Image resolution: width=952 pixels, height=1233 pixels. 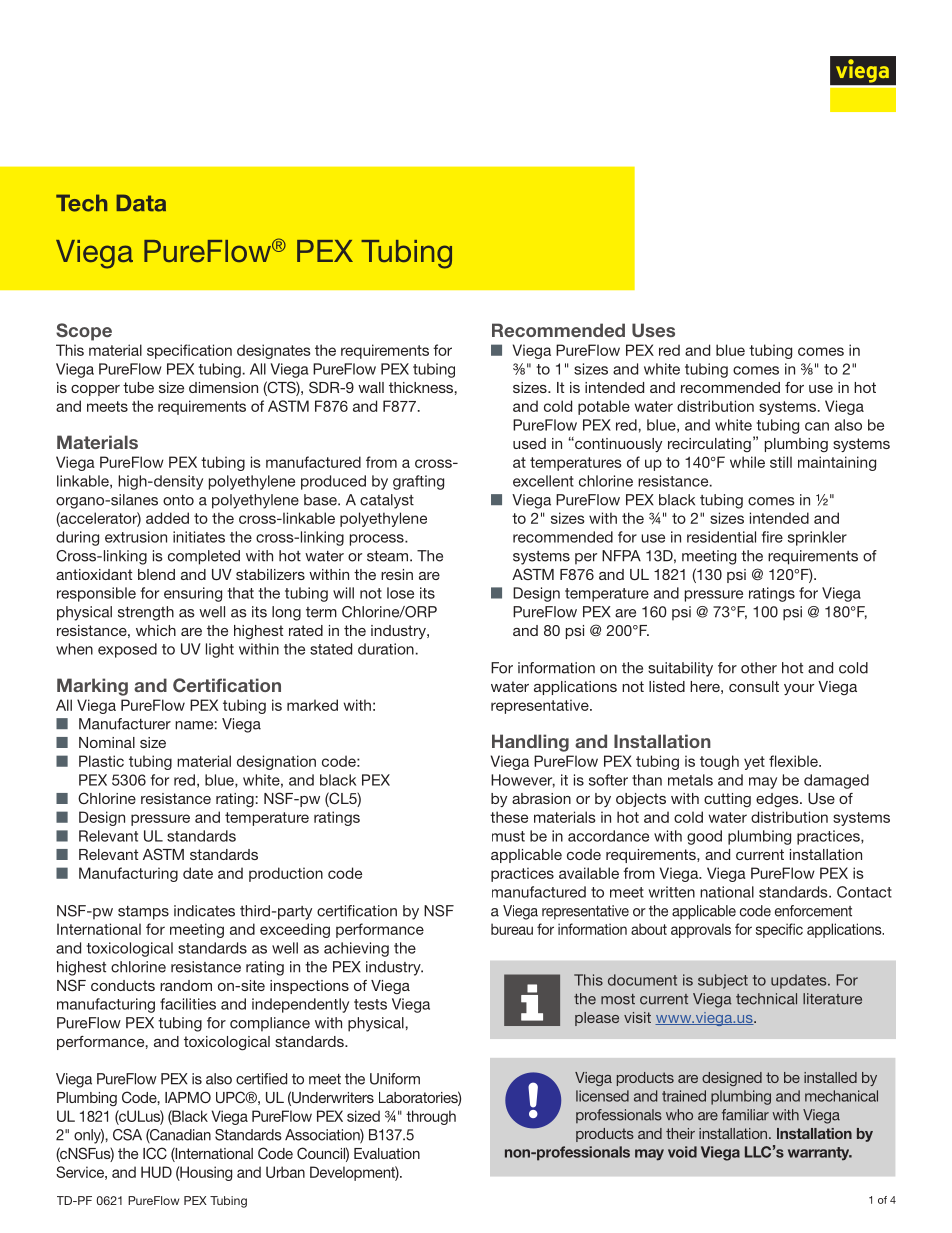 What do you see at coordinates (653, 330) in the page?
I see `Uses` at bounding box center [653, 330].
